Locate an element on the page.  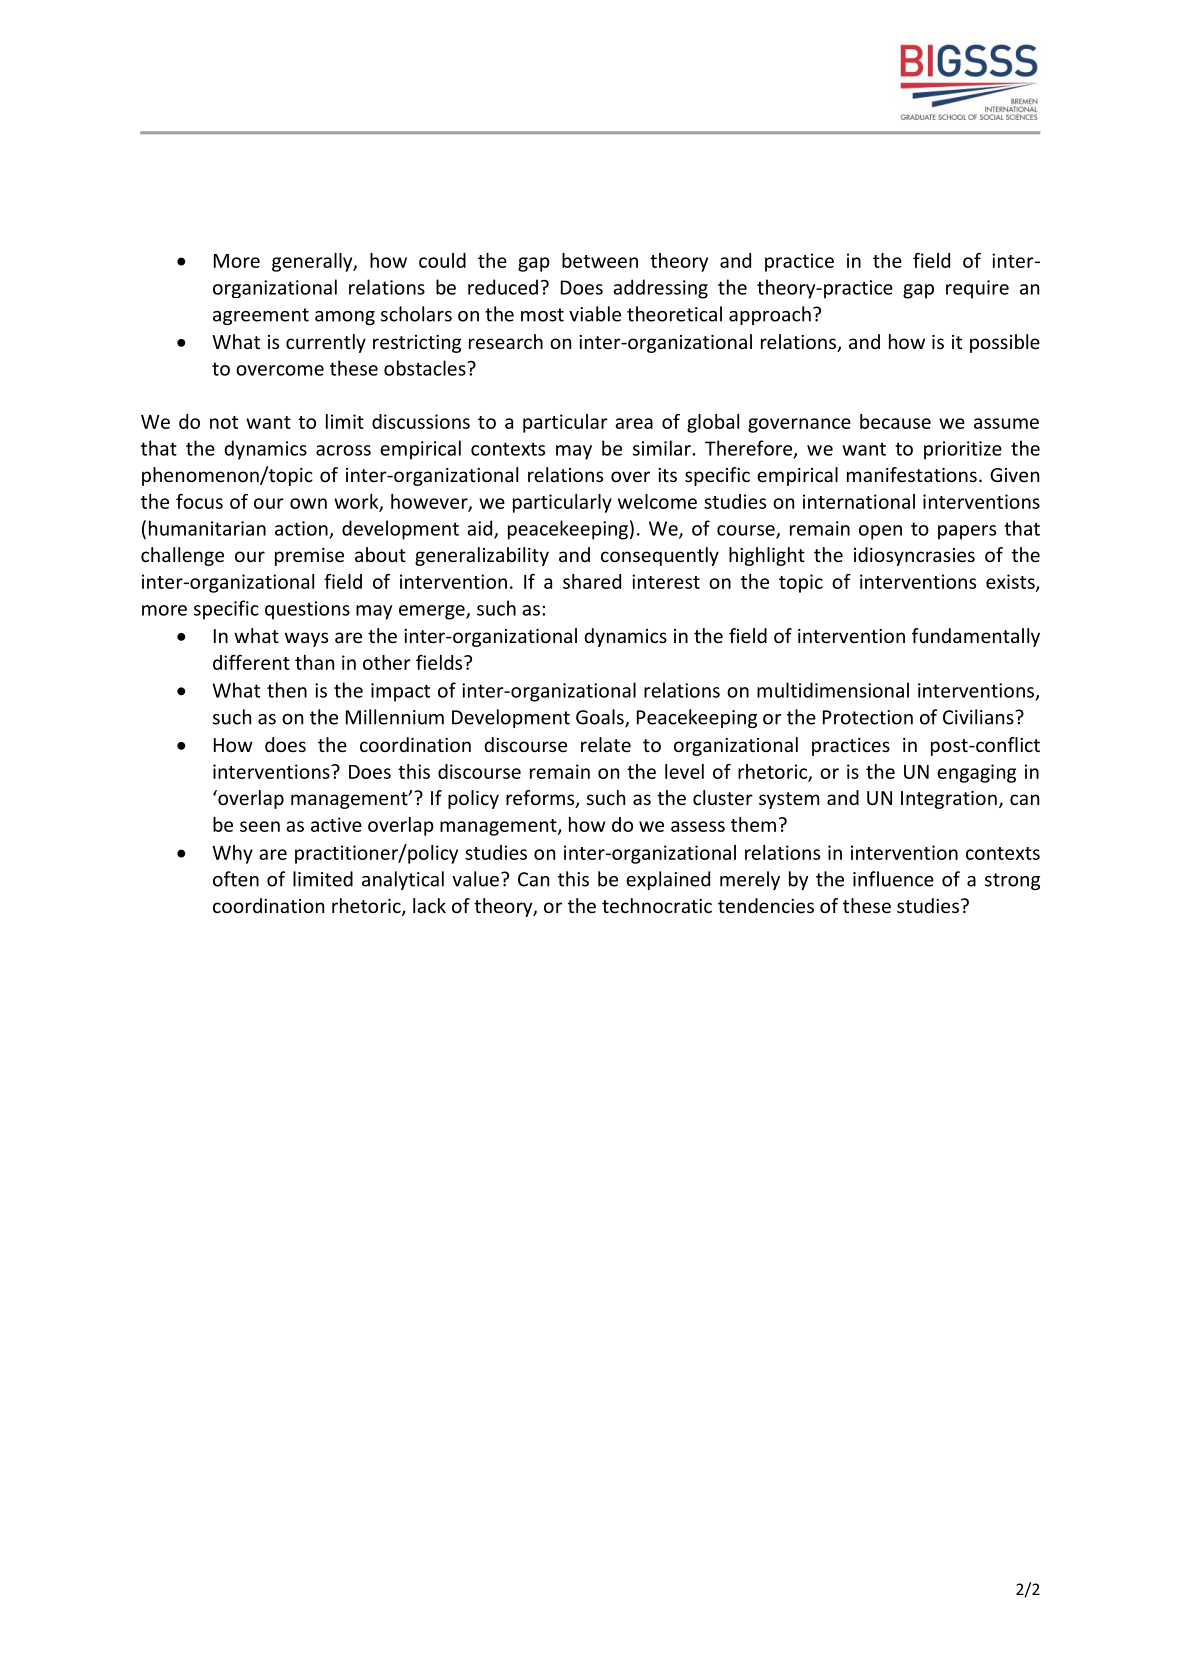
multidimensional is located at coordinates (833, 690).
